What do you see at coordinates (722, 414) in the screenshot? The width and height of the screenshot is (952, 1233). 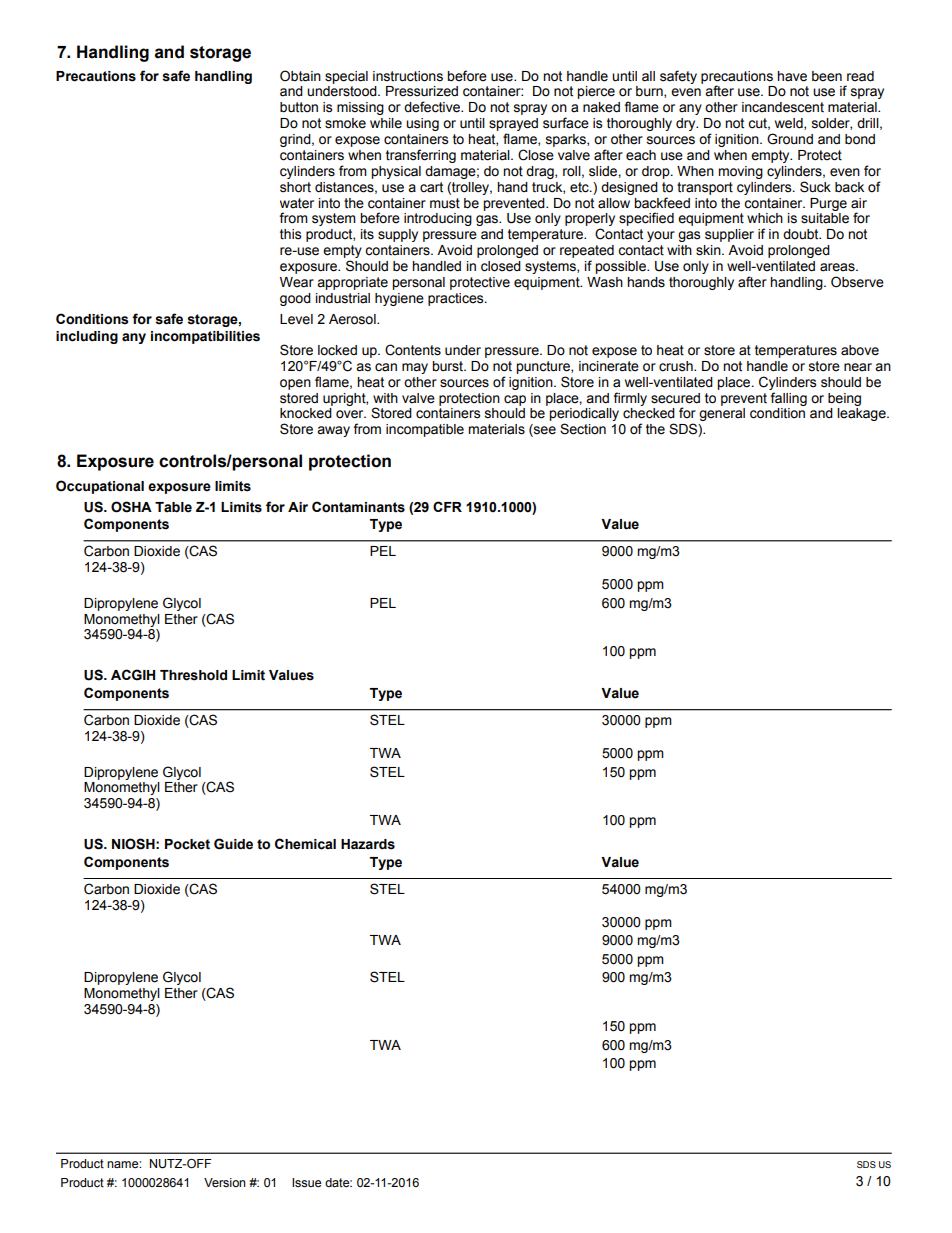 I see `general` at bounding box center [722, 414].
